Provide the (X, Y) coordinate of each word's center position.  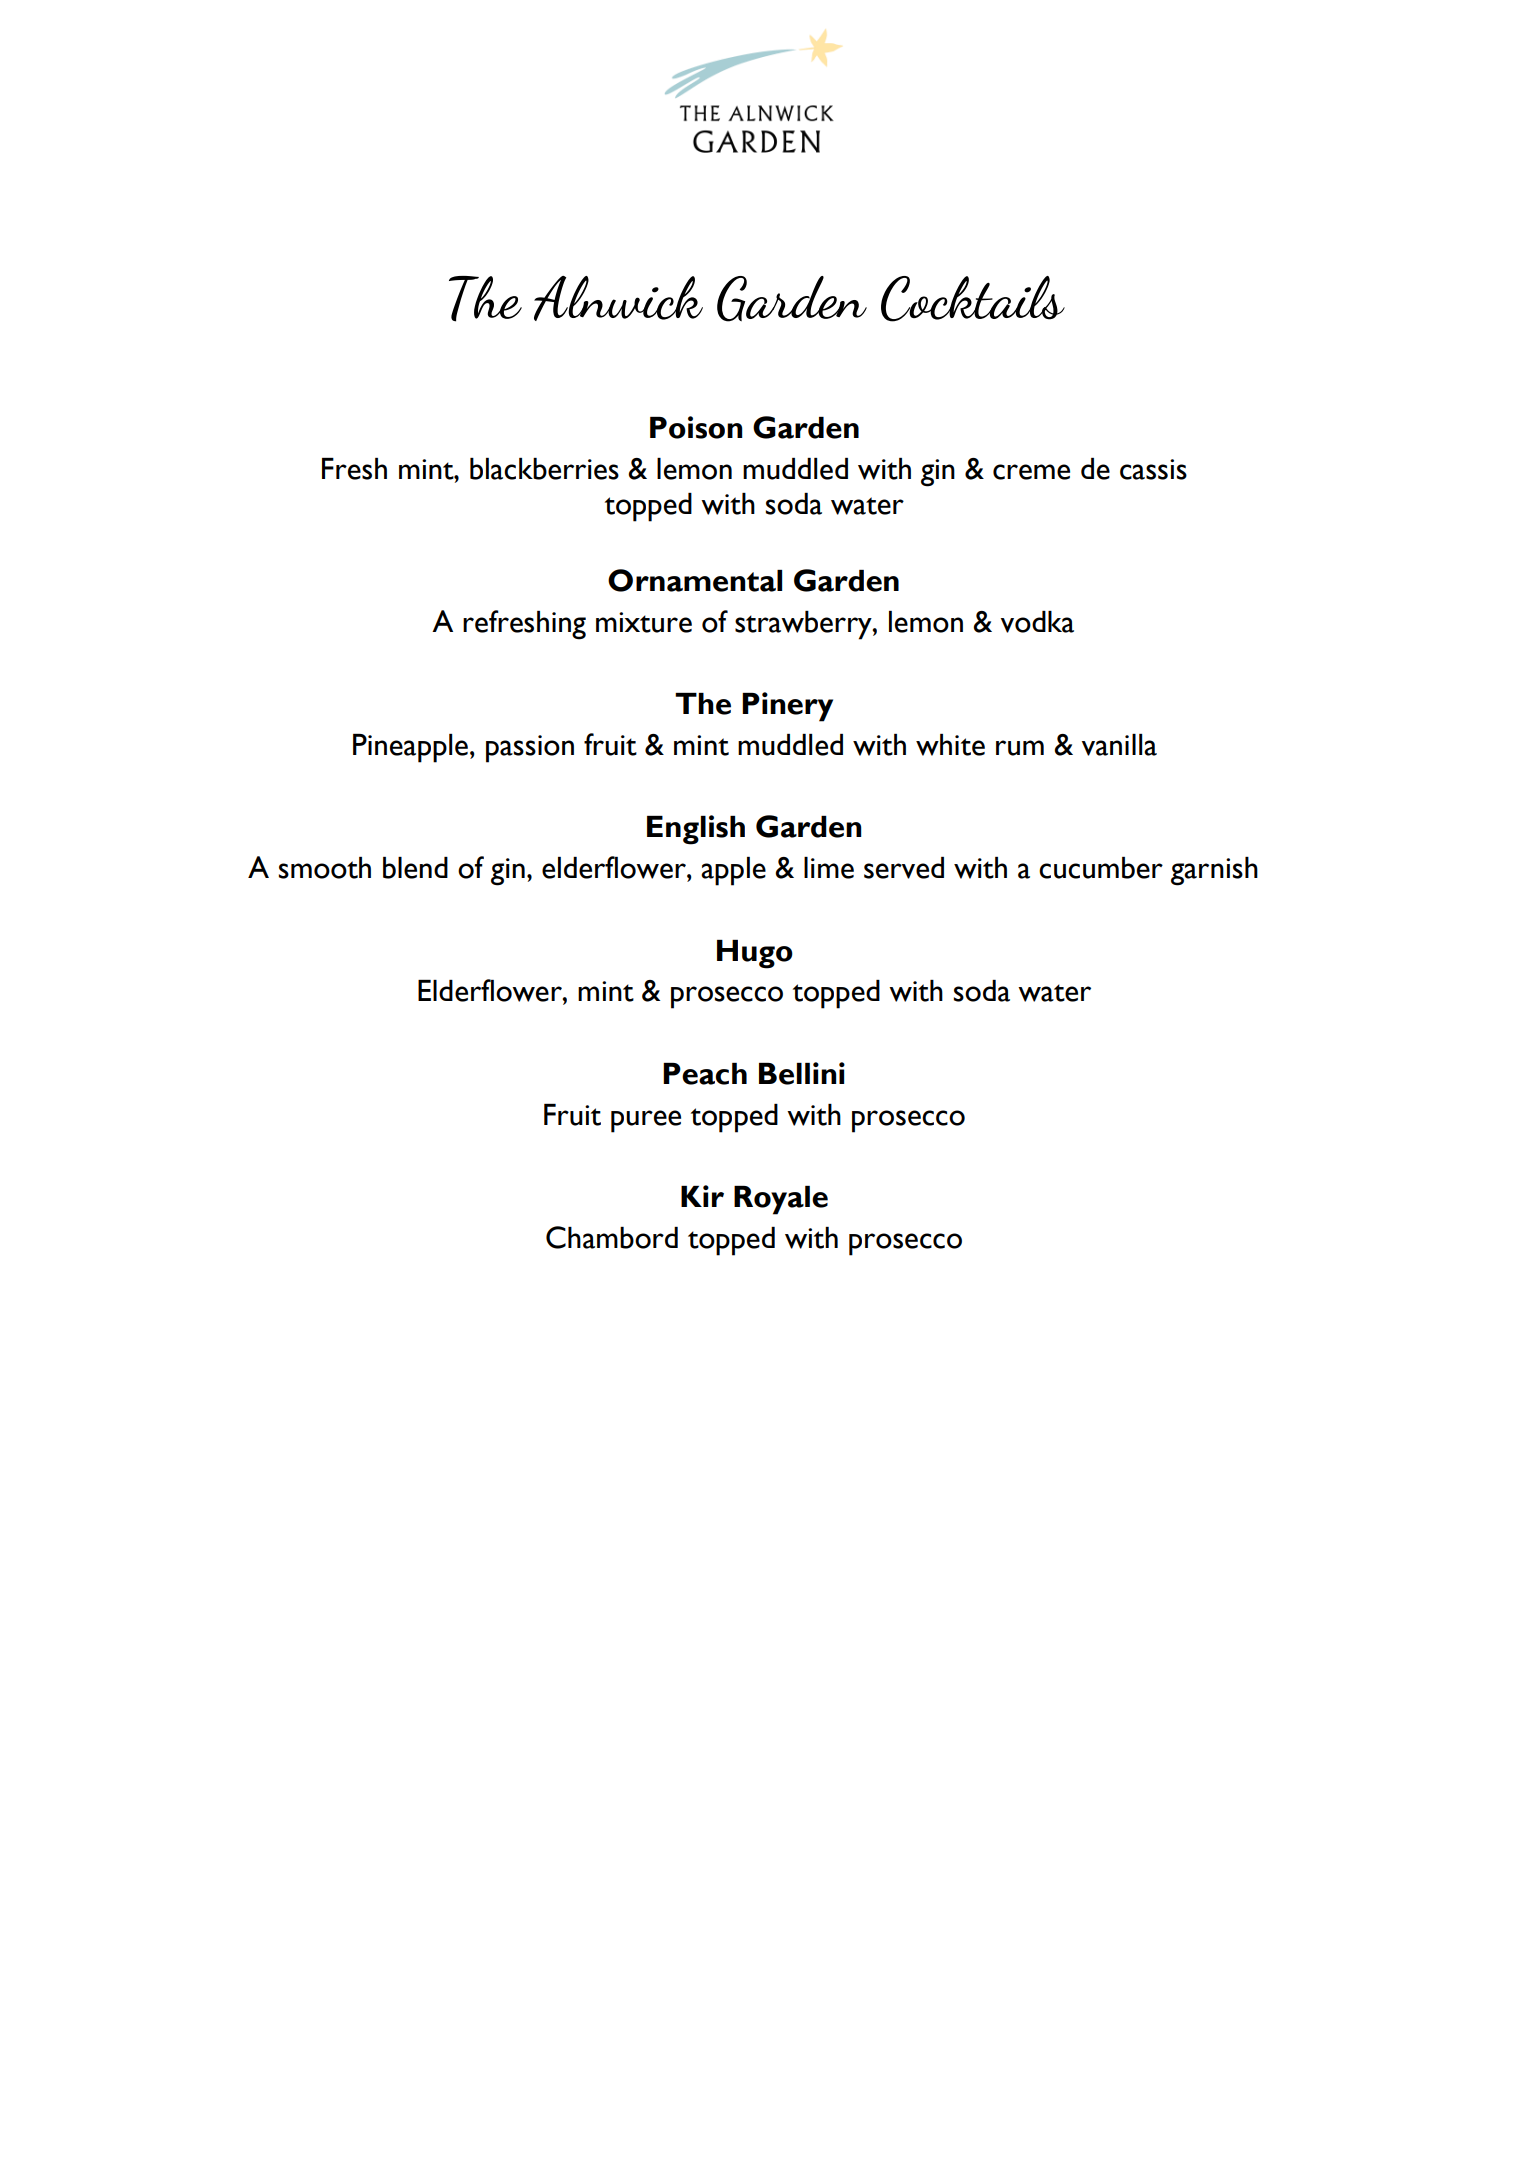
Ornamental (695, 580)
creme (1031, 472)
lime (829, 868)
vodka (1037, 622)
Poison (696, 427)
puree (646, 1121)
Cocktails (973, 299)
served (904, 868)
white (950, 745)
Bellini (802, 1073)
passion (530, 749)
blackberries (544, 469)
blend (415, 868)
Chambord (612, 1237)
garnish (1214, 871)
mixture (644, 622)
